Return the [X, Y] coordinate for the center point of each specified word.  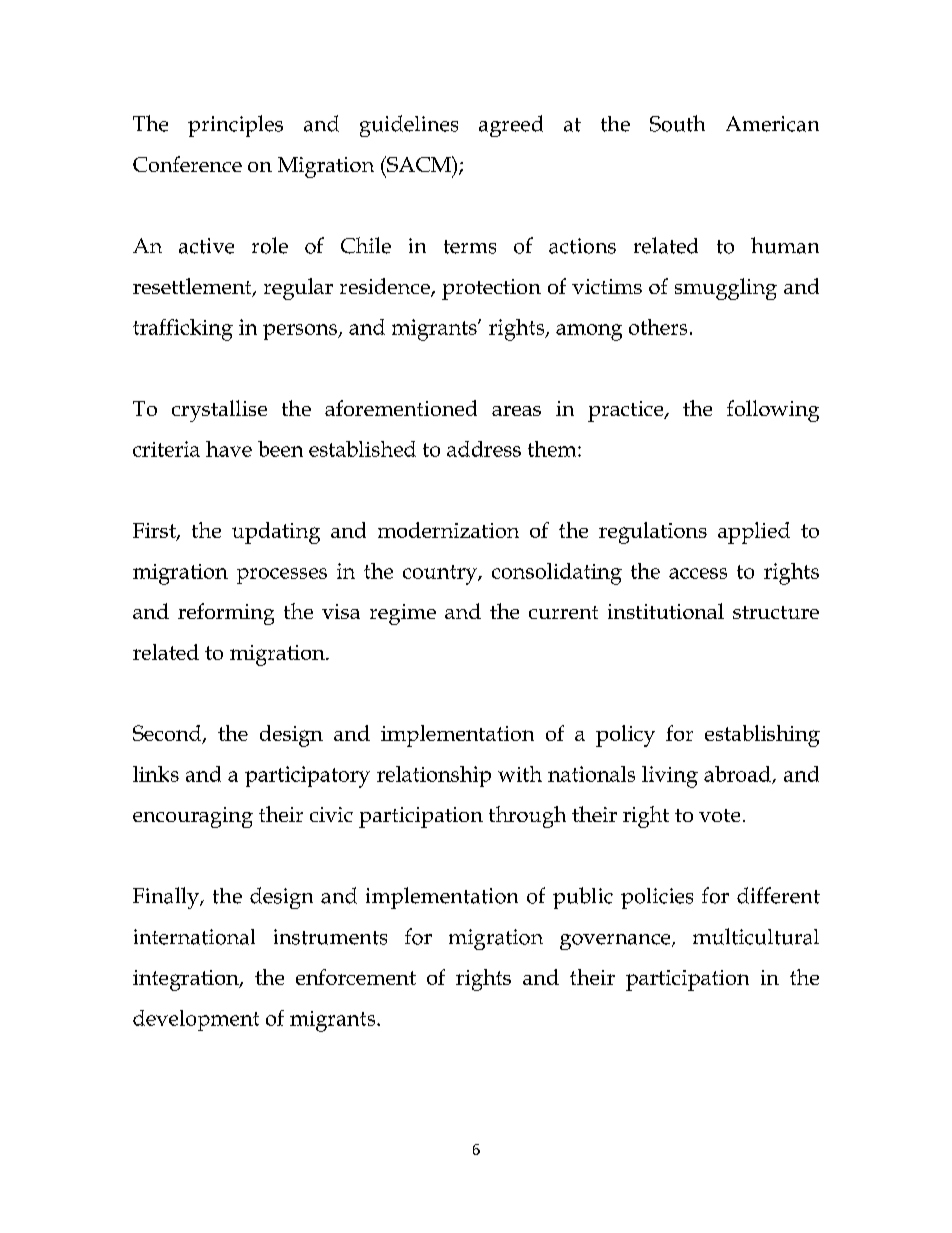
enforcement [356, 977]
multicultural [756, 936]
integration [187, 980]
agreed [511, 126]
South [677, 123]
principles [235, 126]
